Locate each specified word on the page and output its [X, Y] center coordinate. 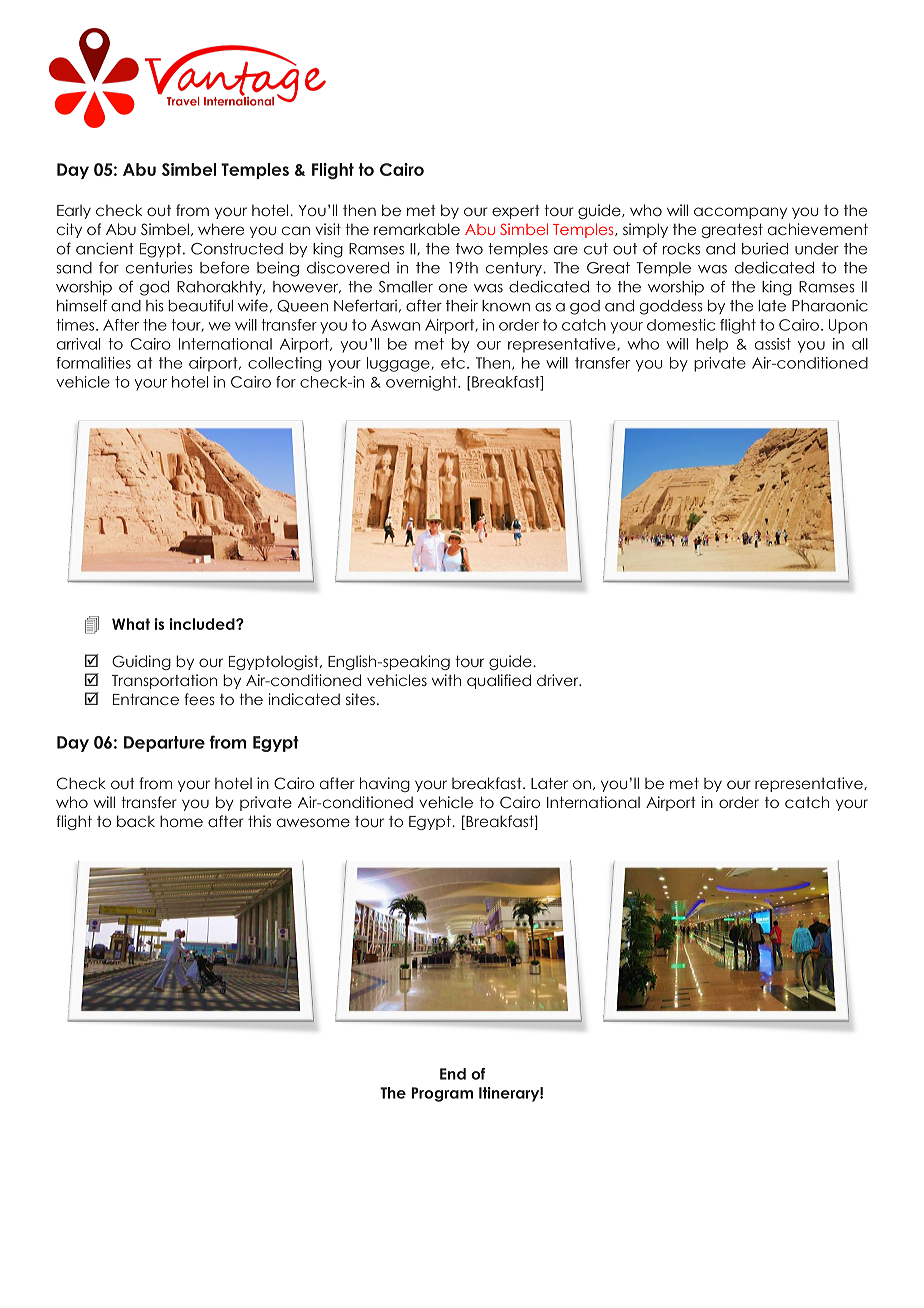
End [453, 1074]
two [469, 249]
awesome [313, 822]
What [131, 624]
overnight [422, 383]
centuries [159, 267]
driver [559, 680]
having [385, 784]
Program [442, 1094]
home [181, 821]
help [712, 345]
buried [765, 249]
